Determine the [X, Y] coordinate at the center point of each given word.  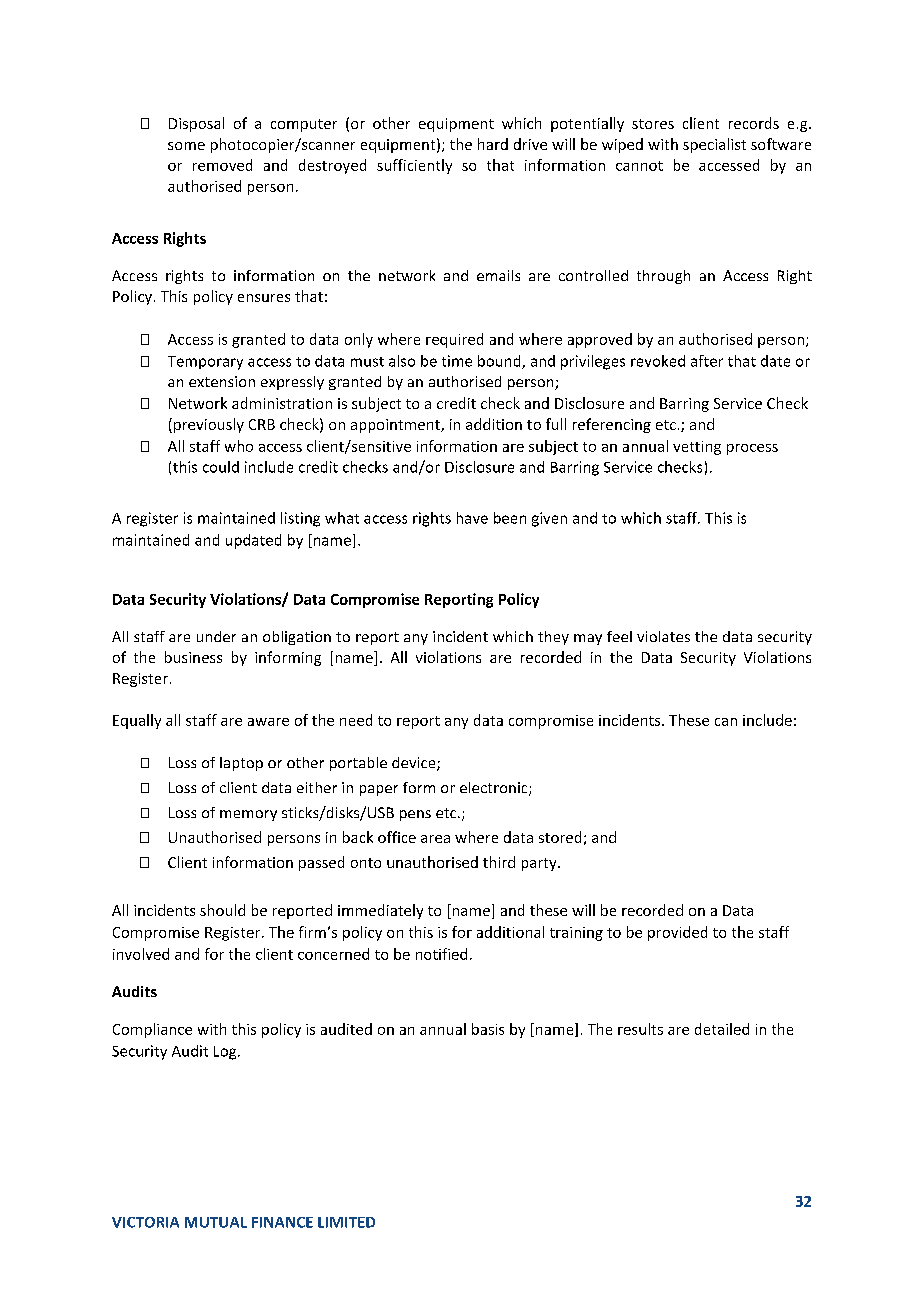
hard [493, 144]
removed [222, 165]
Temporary [205, 363]
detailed [722, 1029]
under [216, 636]
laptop [241, 764]
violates [663, 636]
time [457, 361]
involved [141, 954]
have [472, 518]
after [707, 361]
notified [441, 954]
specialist [714, 145]
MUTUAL [216, 1222]
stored [560, 837]
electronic [495, 789]
